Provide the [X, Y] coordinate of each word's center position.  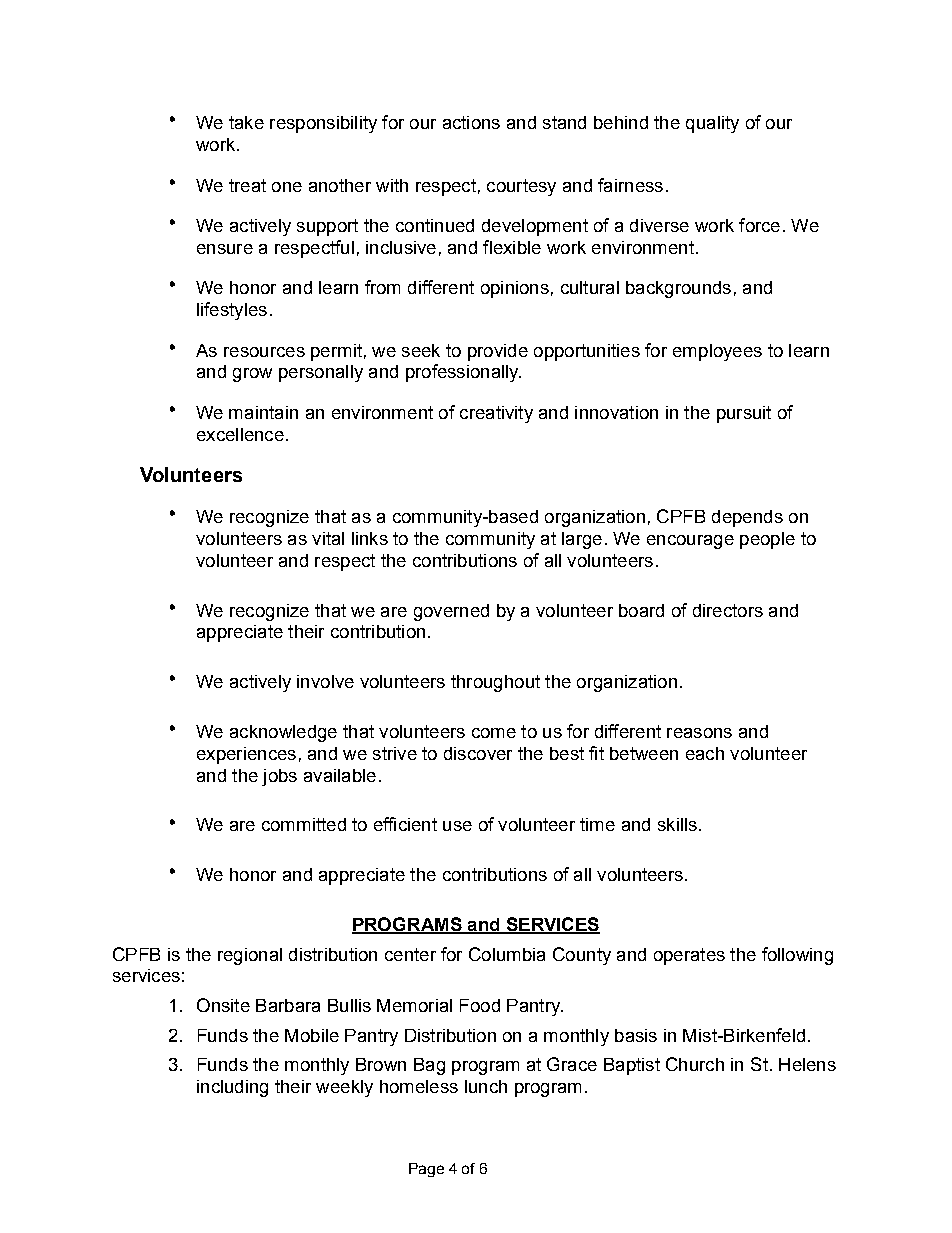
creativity [496, 414]
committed [304, 824]
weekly [344, 1088]
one [287, 187]
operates [689, 956]
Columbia [507, 954]
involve [325, 681]
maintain [263, 412]
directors [728, 610]
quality [712, 124]
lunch [486, 1086]
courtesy [521, 187]
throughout [495, 683]
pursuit [744, 414]
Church [695, 1064]
